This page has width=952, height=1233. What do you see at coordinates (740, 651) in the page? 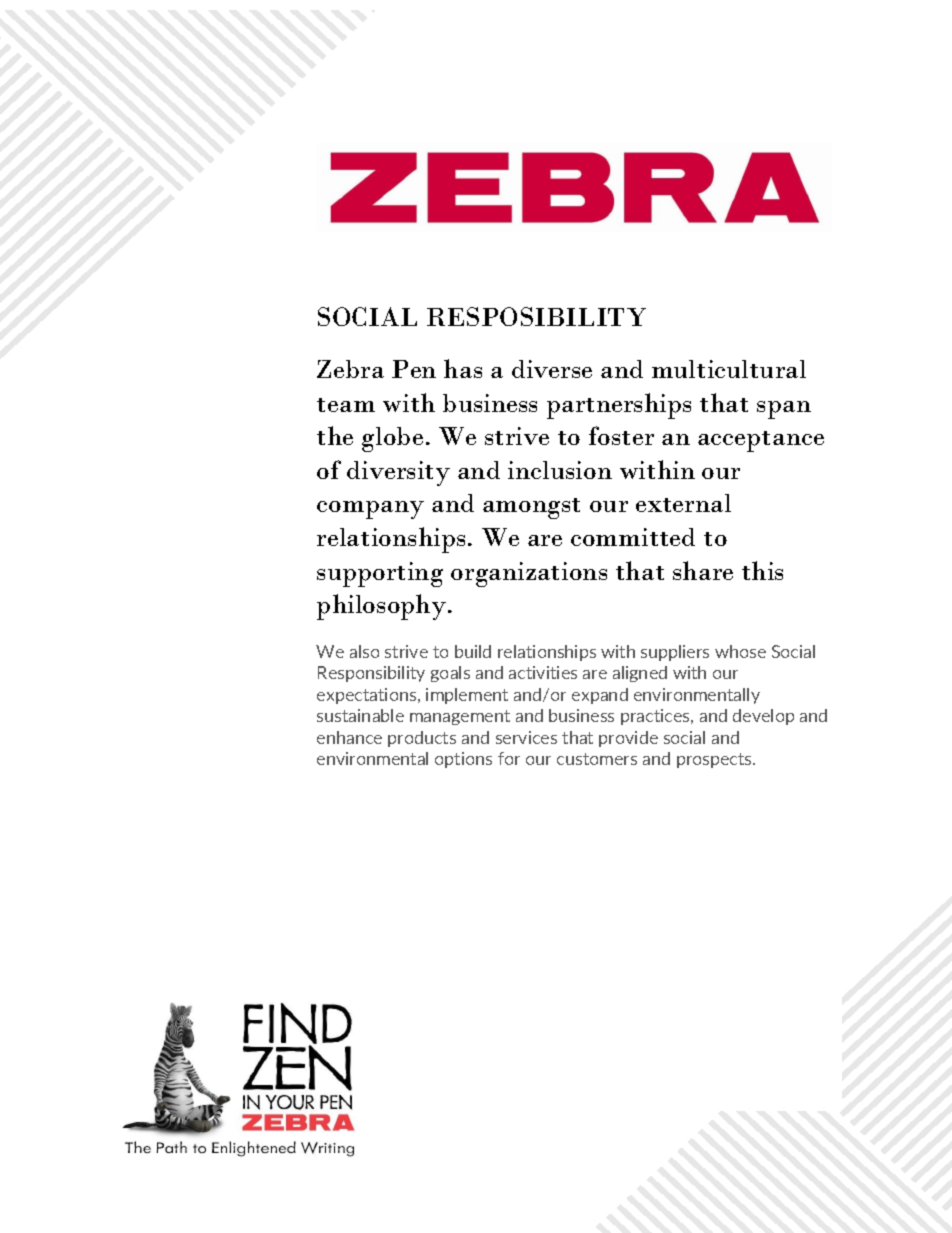
I see `whose` at bounding box center [740, 651].
